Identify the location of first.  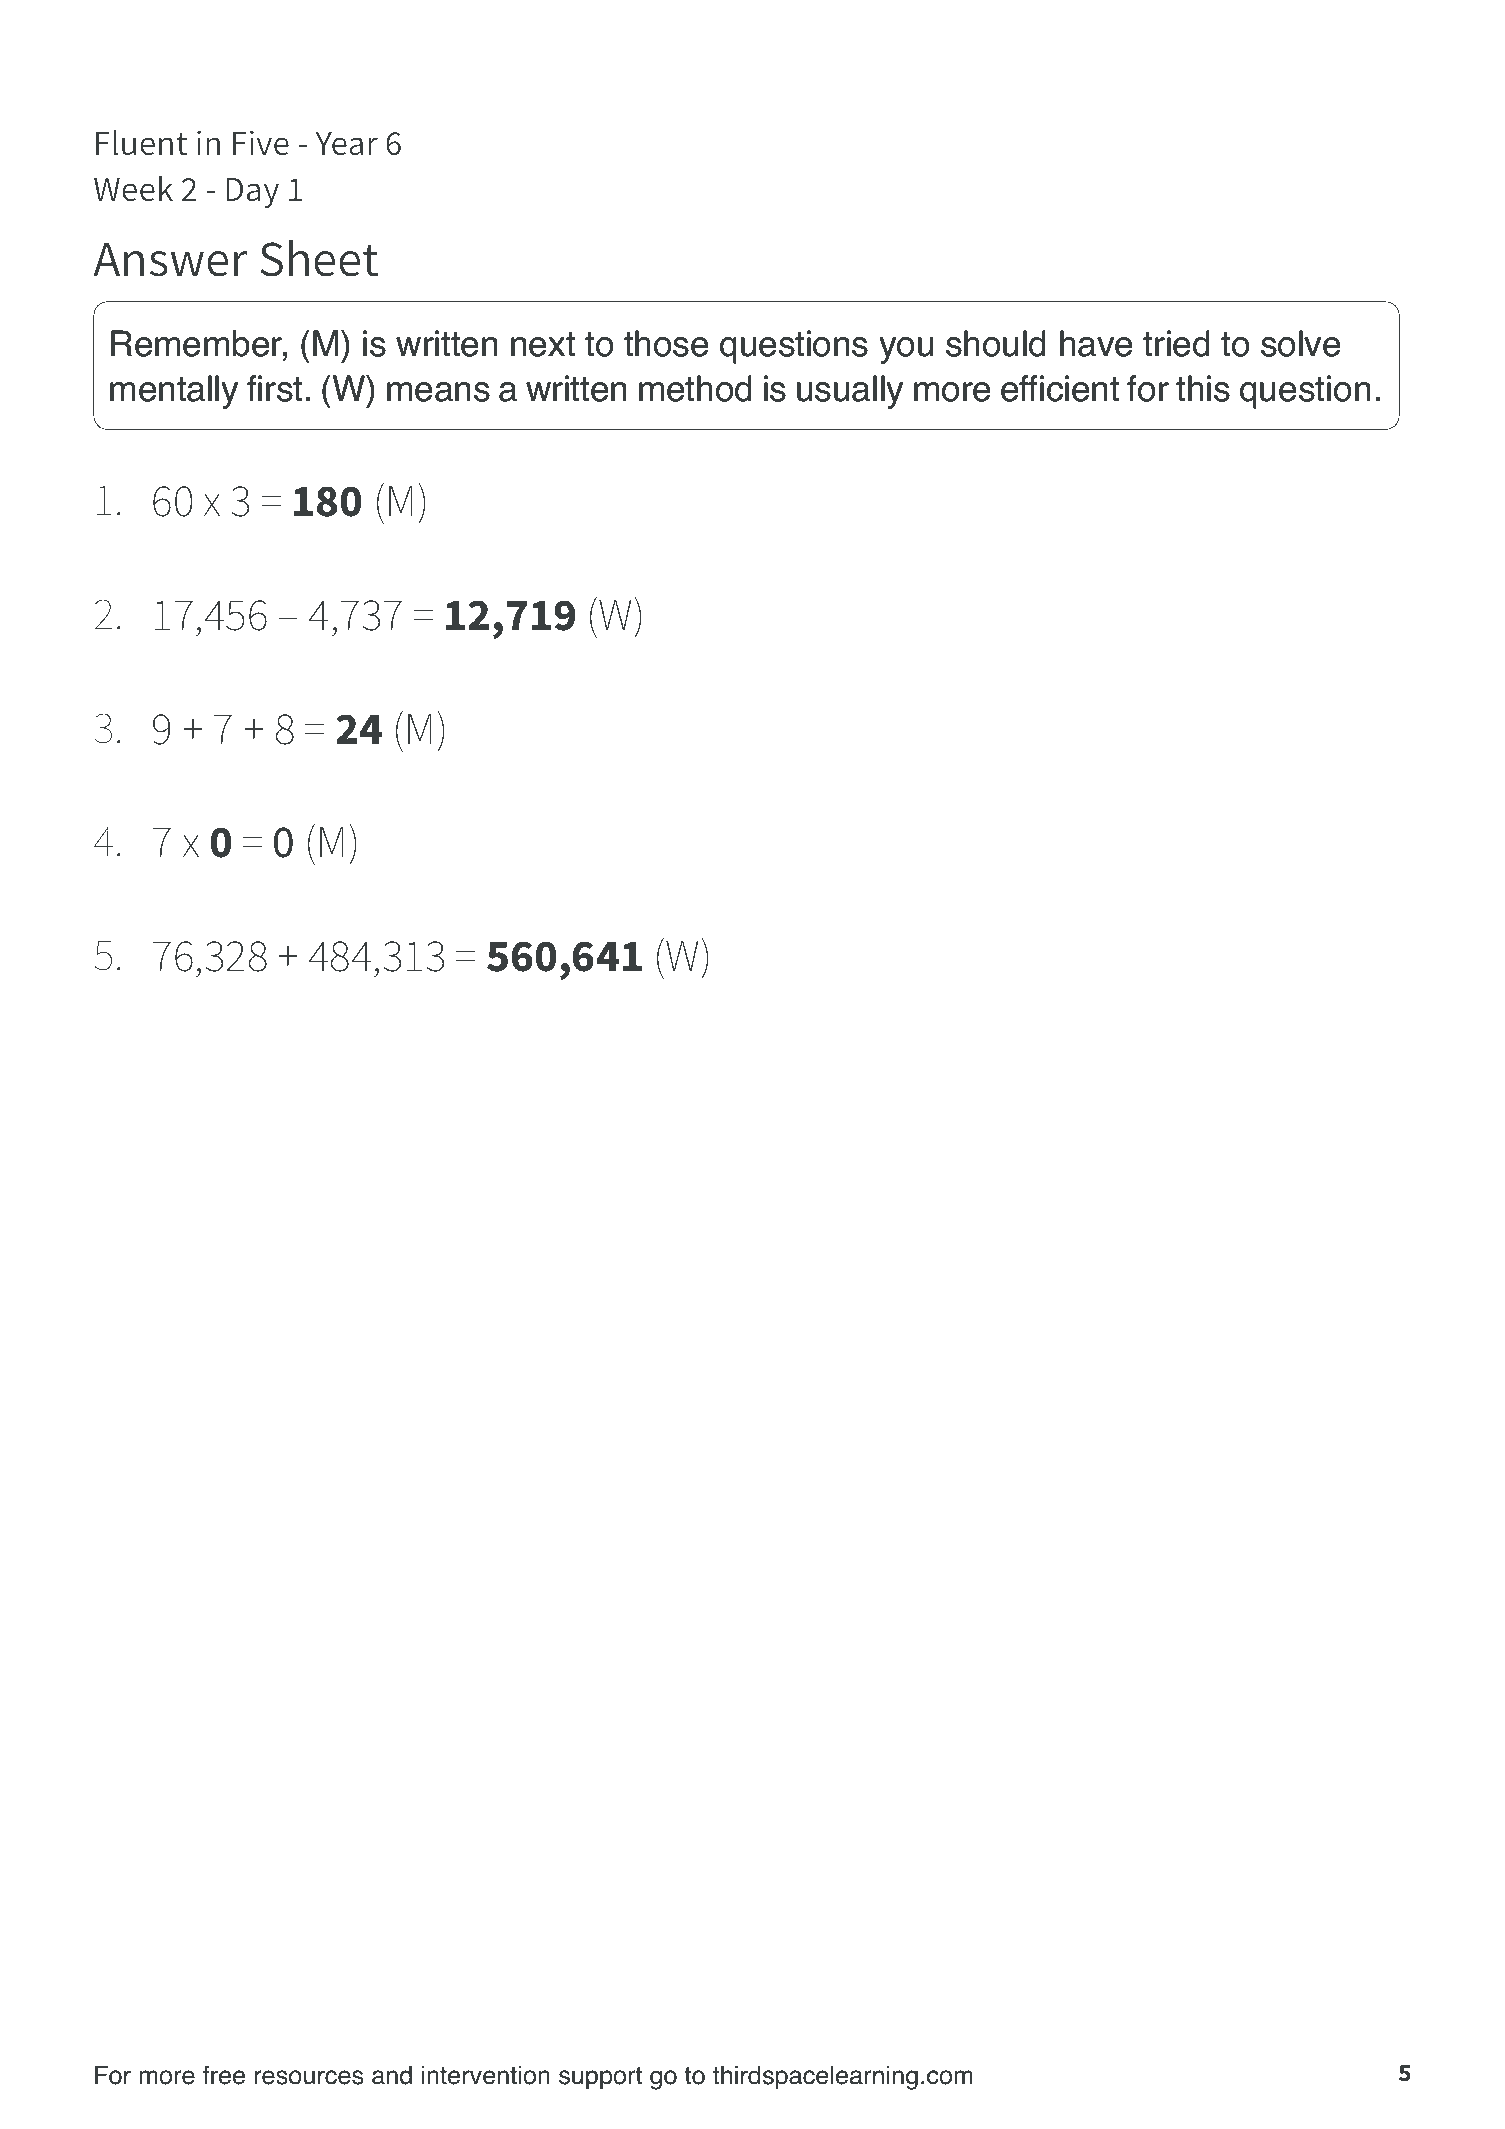
(274, 388).
